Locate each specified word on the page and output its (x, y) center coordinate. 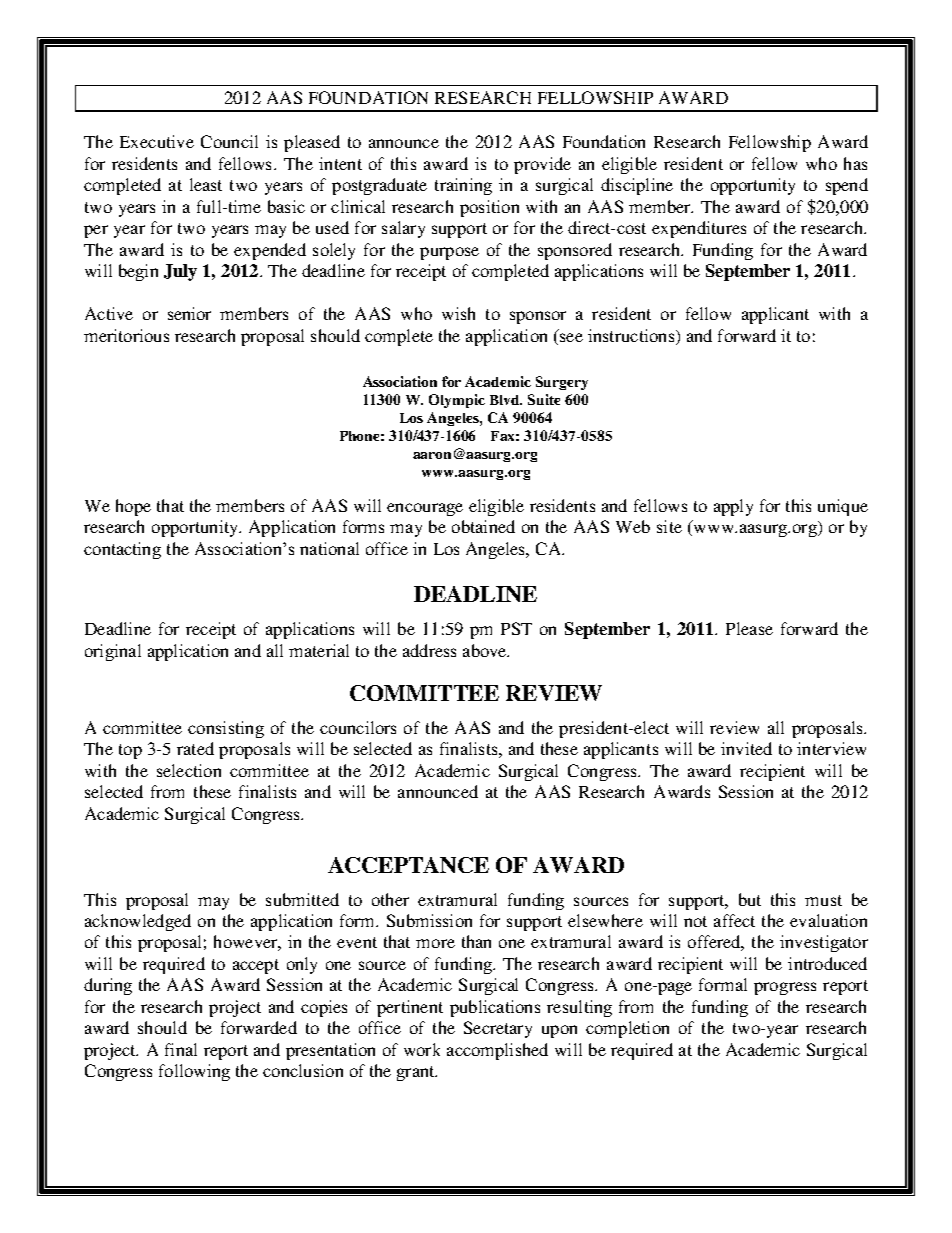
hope (133, 507)
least (206, 184)
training (463, 186)
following (194, 1072)
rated (195, 748)
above (486, 650)
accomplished (497, 1051)
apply (733, 507)
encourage (425, 509)
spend (847, 186)
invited (746, 748)
